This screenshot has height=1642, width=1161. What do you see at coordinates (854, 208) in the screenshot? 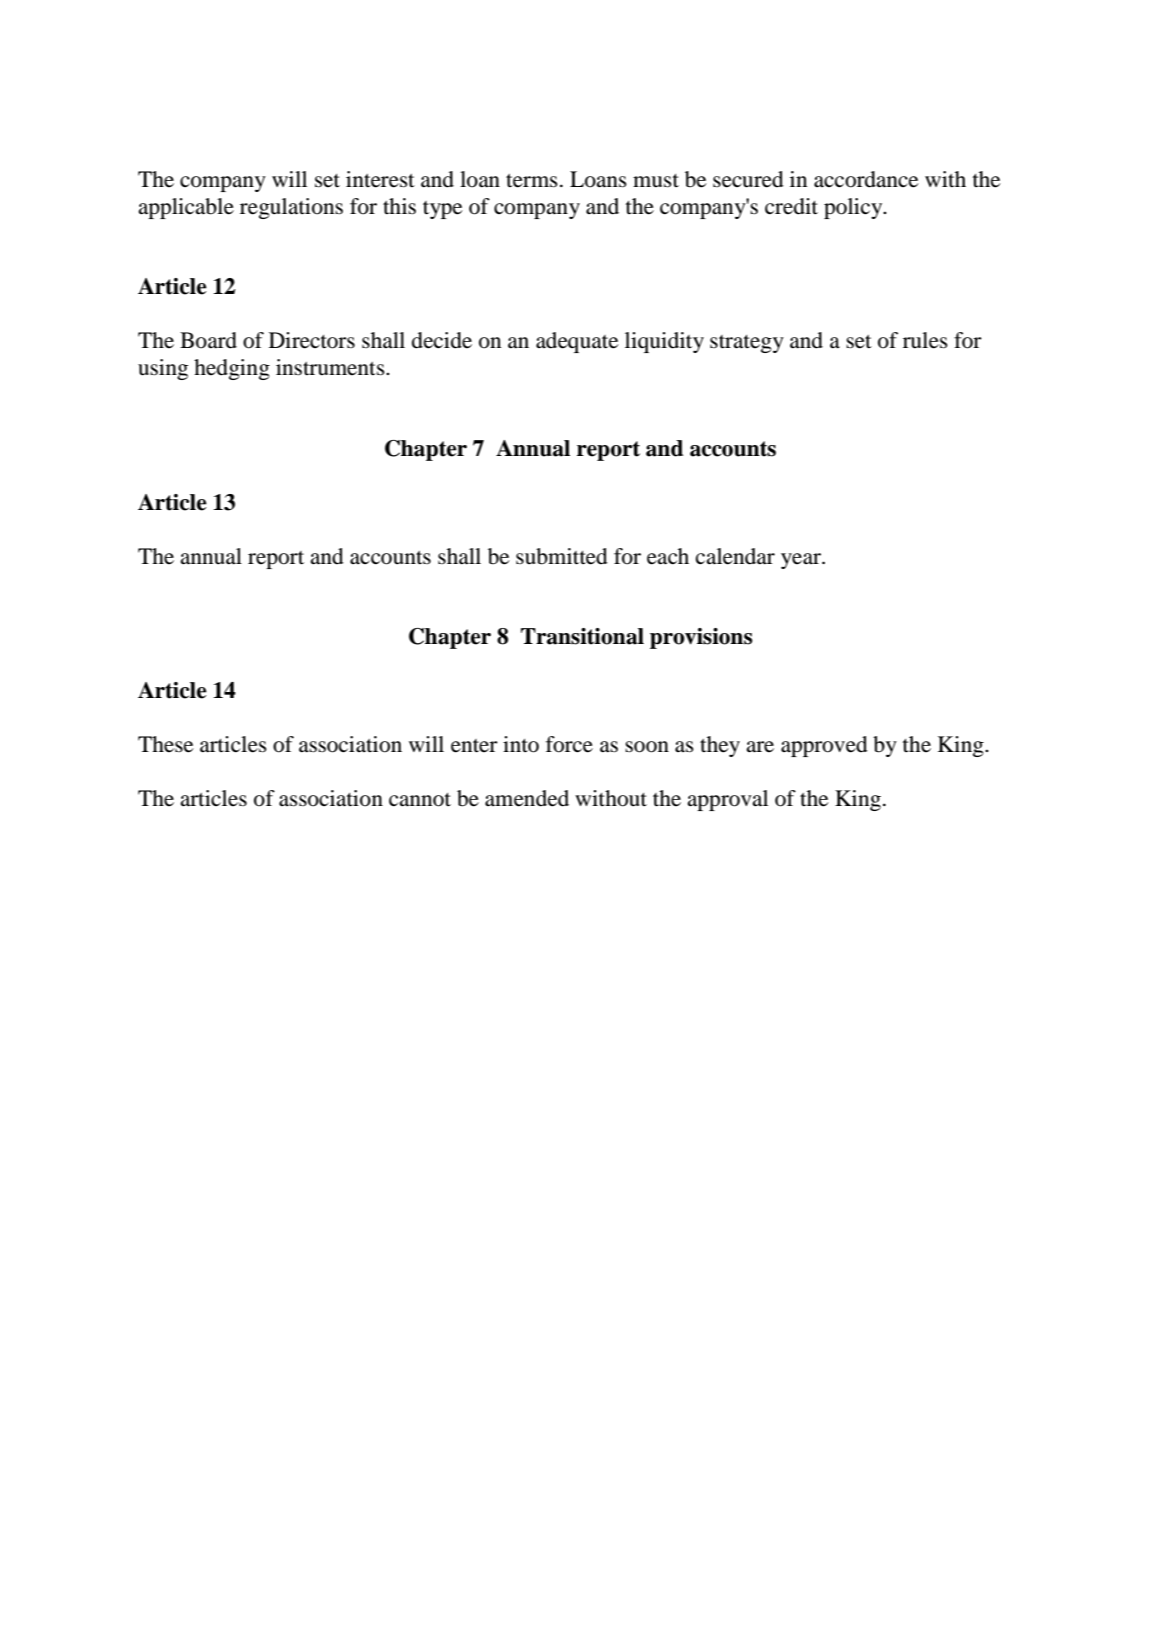
I see `policy` at bounding box center [854, 208].
